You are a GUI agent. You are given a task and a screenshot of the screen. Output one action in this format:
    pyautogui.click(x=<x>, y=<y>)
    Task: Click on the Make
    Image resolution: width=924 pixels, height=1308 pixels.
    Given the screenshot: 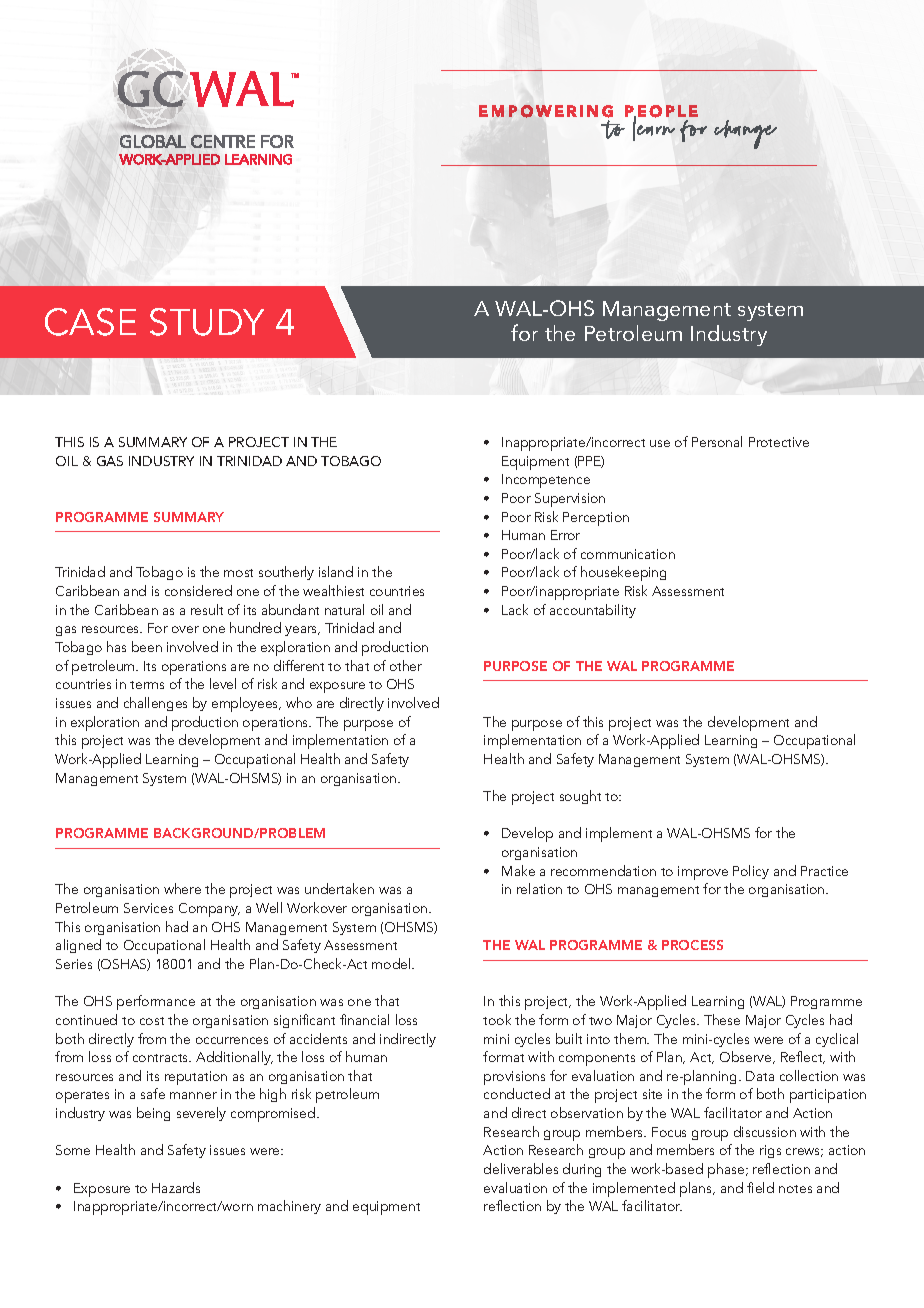 What is the action you would take?
    pyautogui.click(x=518, y=870)
